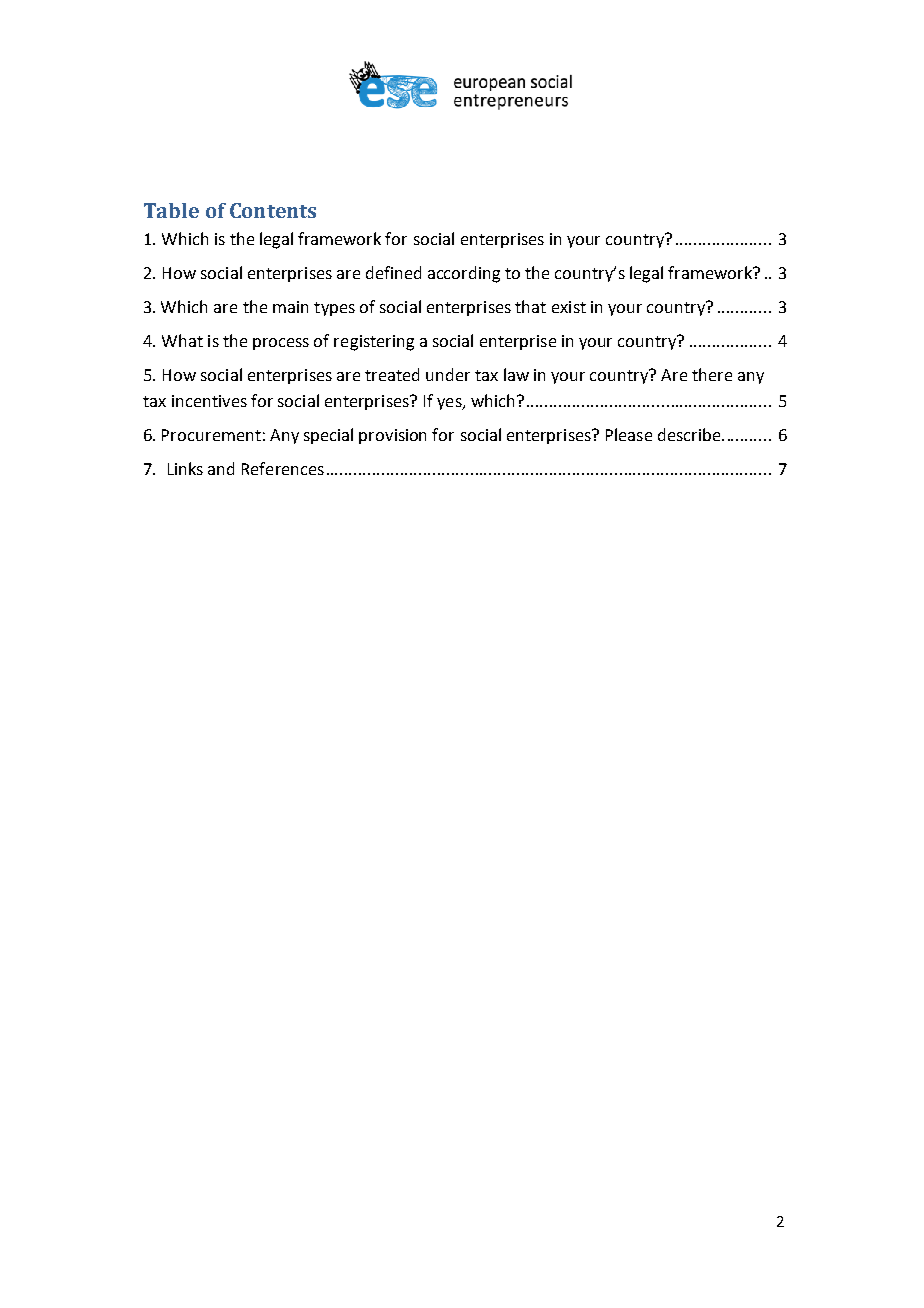 Image resolution: width=924 pixels, height=1308 pixels. I want to click on yes, so click(450, 404).
